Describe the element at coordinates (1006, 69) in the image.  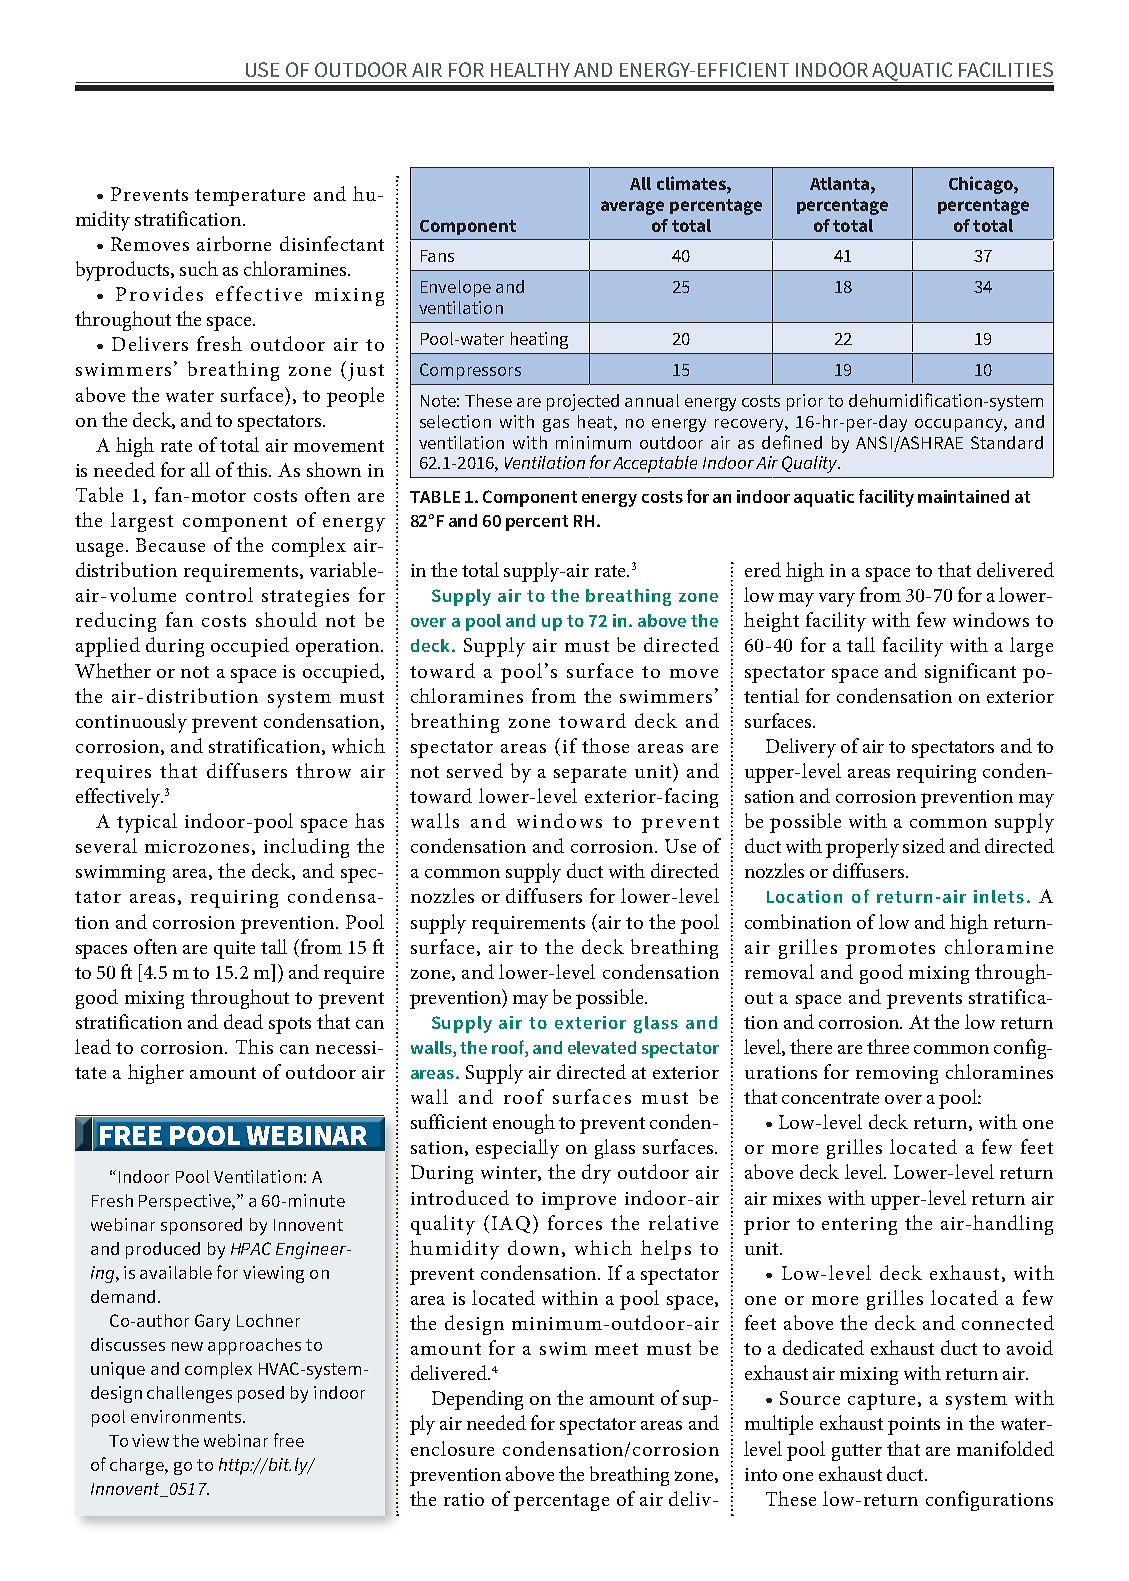
I see `FACILITIES` at that location.
